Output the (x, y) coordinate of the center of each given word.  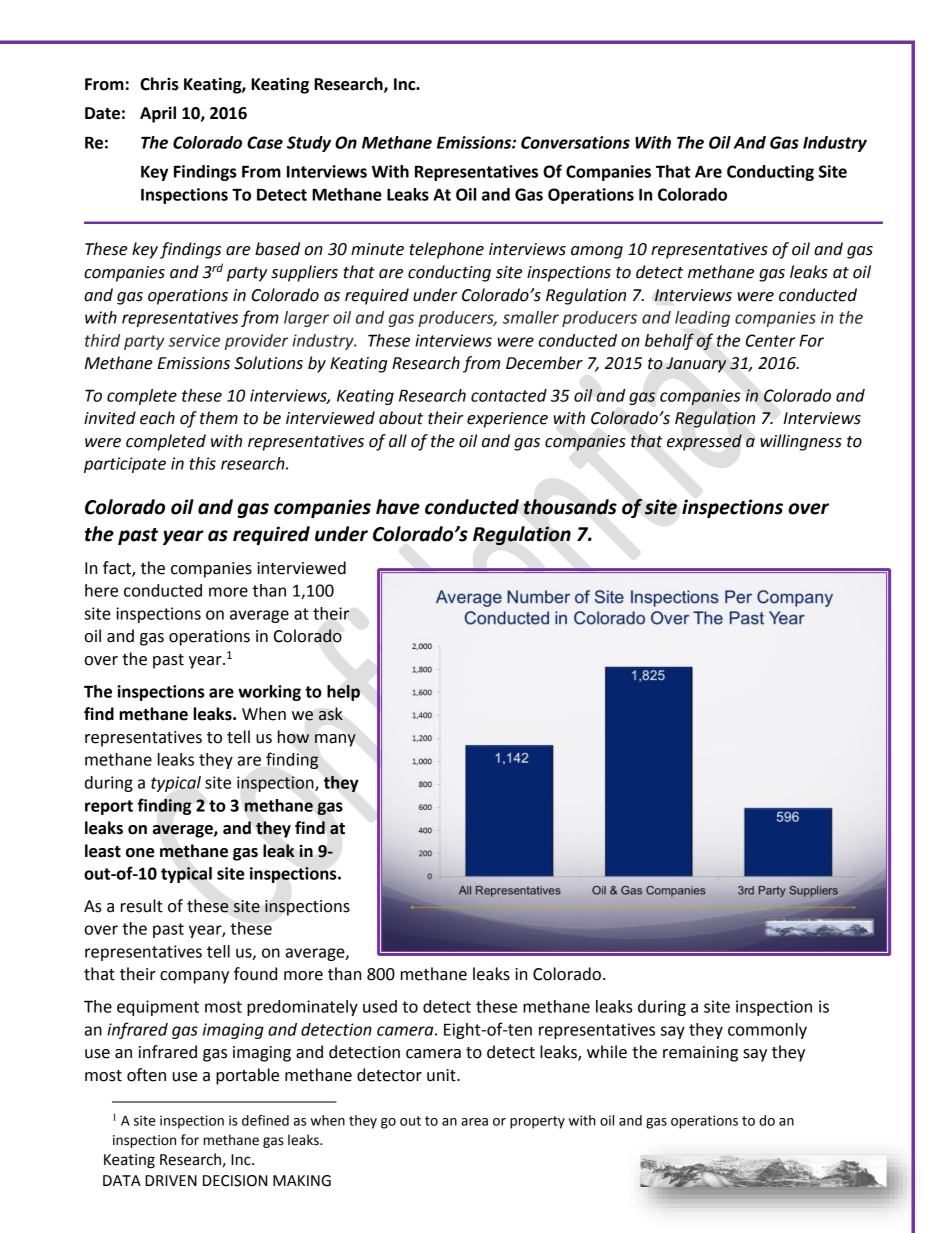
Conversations (575, 142)
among (597, 252)
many (335, 740)
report (109, 807)
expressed (704, 442)
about (401, 418)
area (474, 1122)
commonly (767, 1031)
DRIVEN (171, 1180)
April (158, 114)
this (202, 463)
